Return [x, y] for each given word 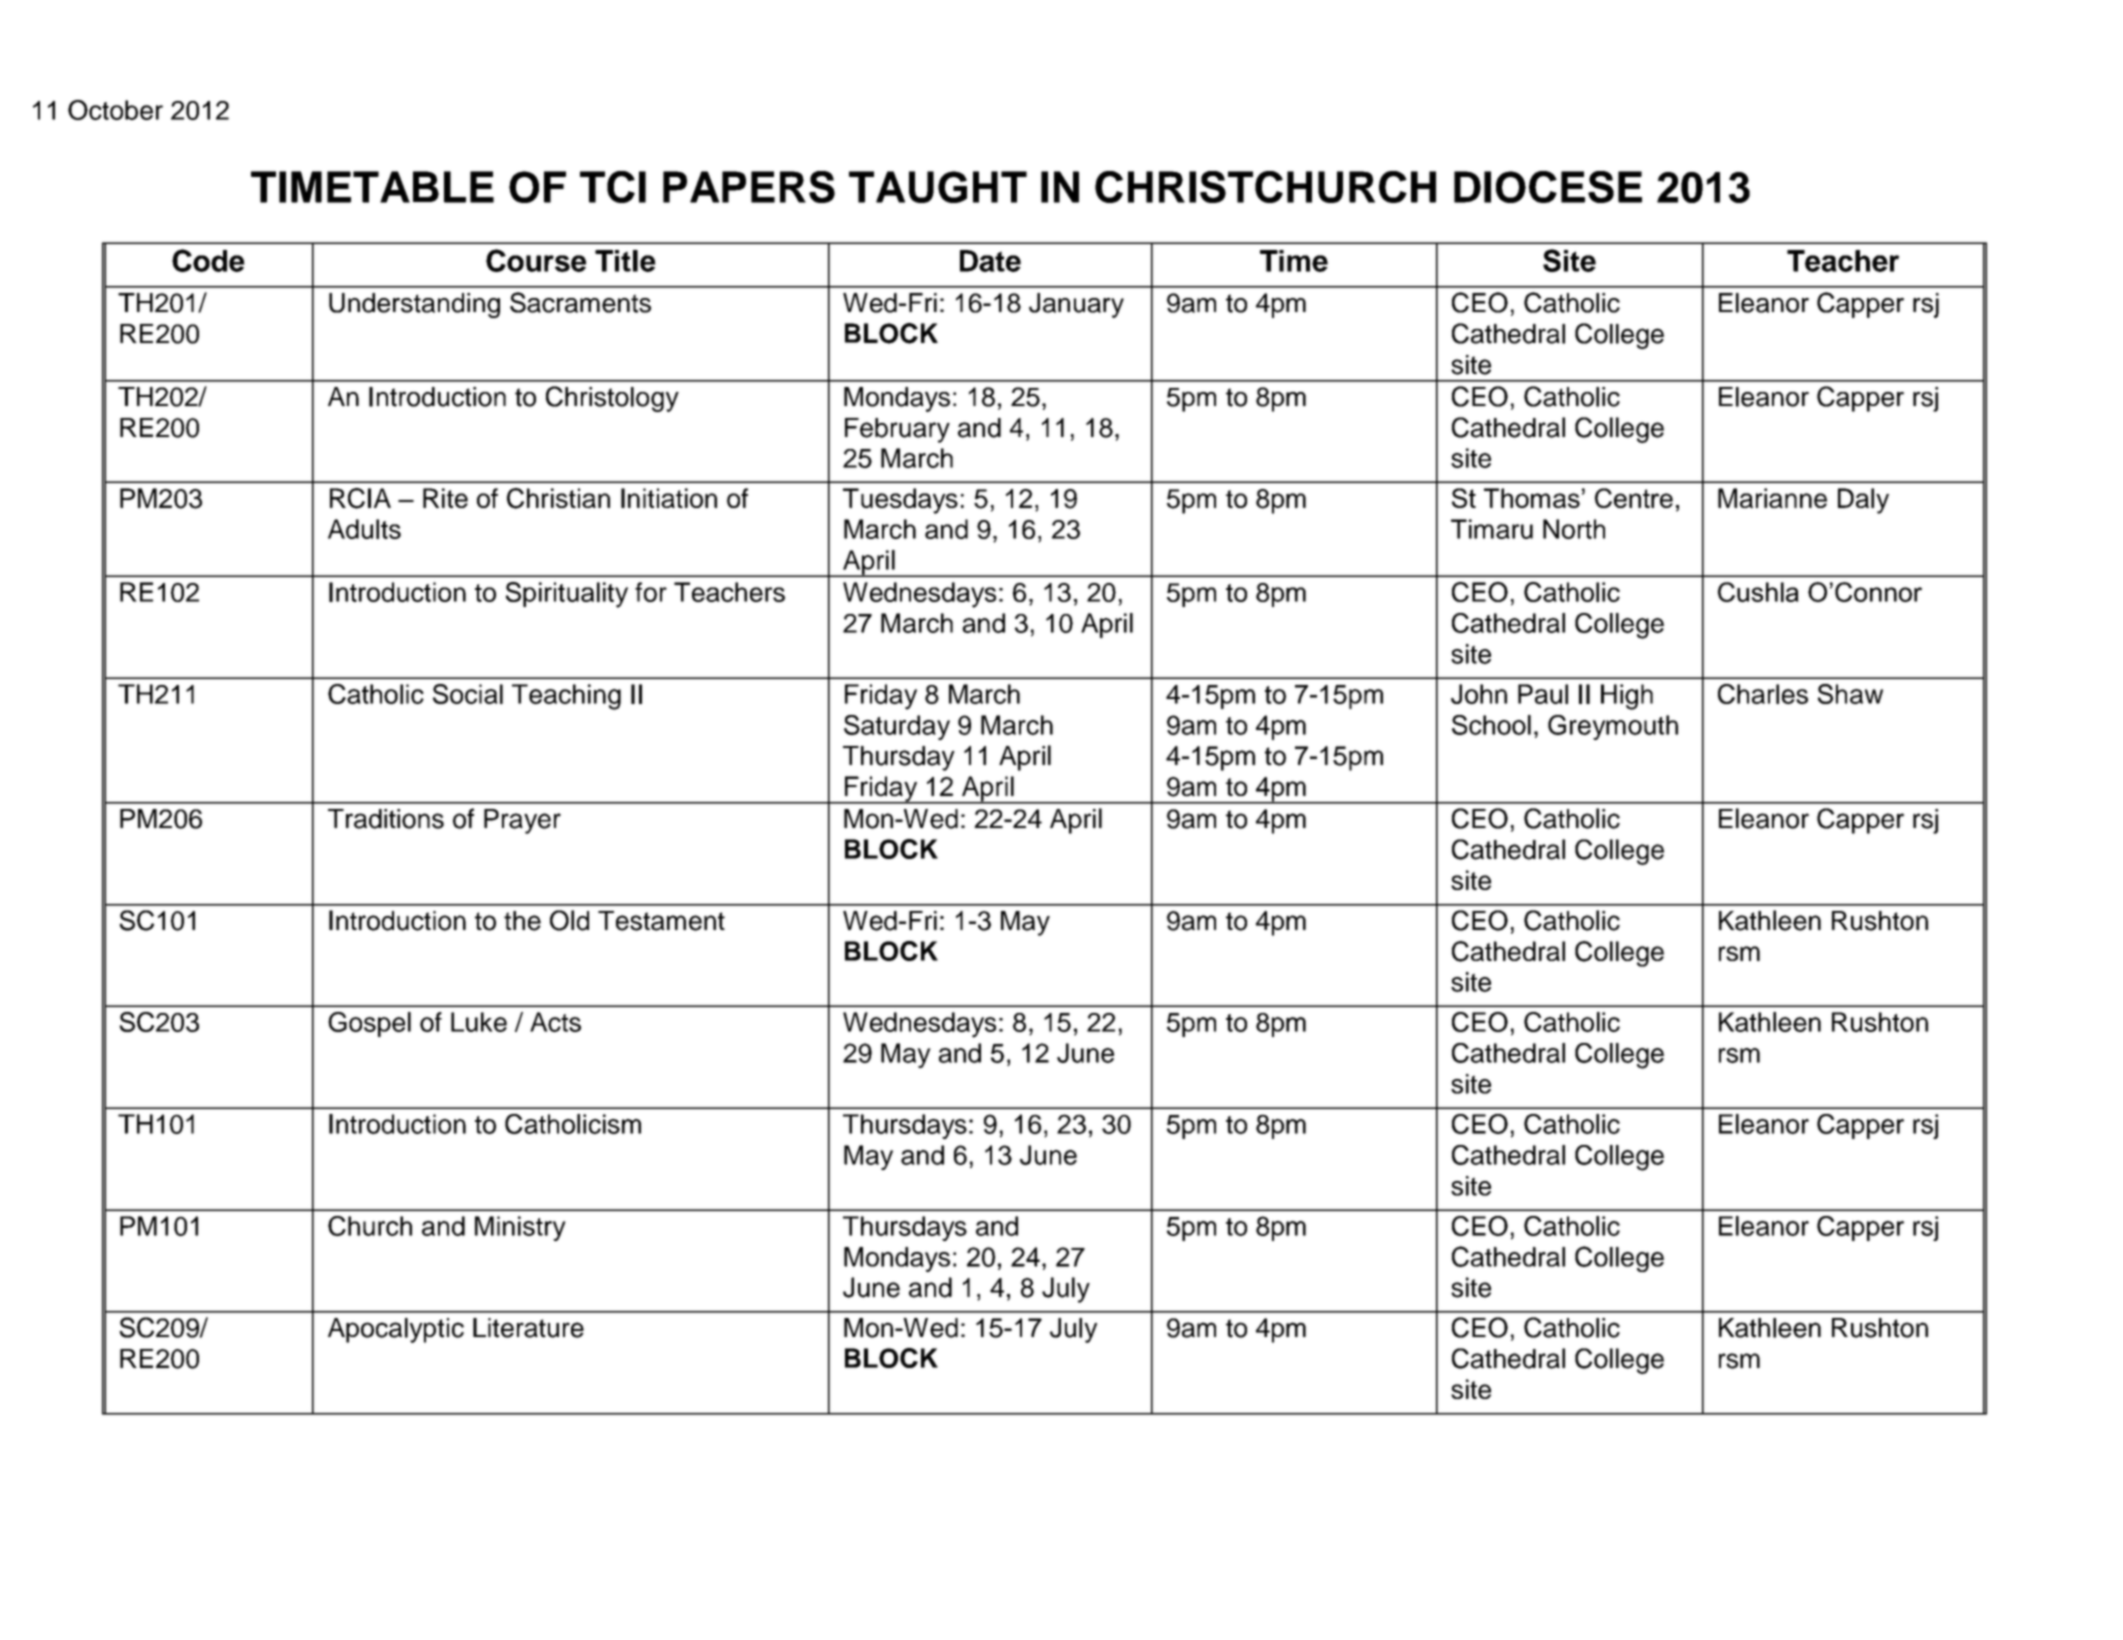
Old [569, 920]
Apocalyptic [396, 1330]
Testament [661, 921]
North [1574, 529]
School [1491, 725]
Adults [364, 529]
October [115, 110]
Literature [528, 1328]
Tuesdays [900, 501]
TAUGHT [938, 187]
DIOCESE [1548, 187]
